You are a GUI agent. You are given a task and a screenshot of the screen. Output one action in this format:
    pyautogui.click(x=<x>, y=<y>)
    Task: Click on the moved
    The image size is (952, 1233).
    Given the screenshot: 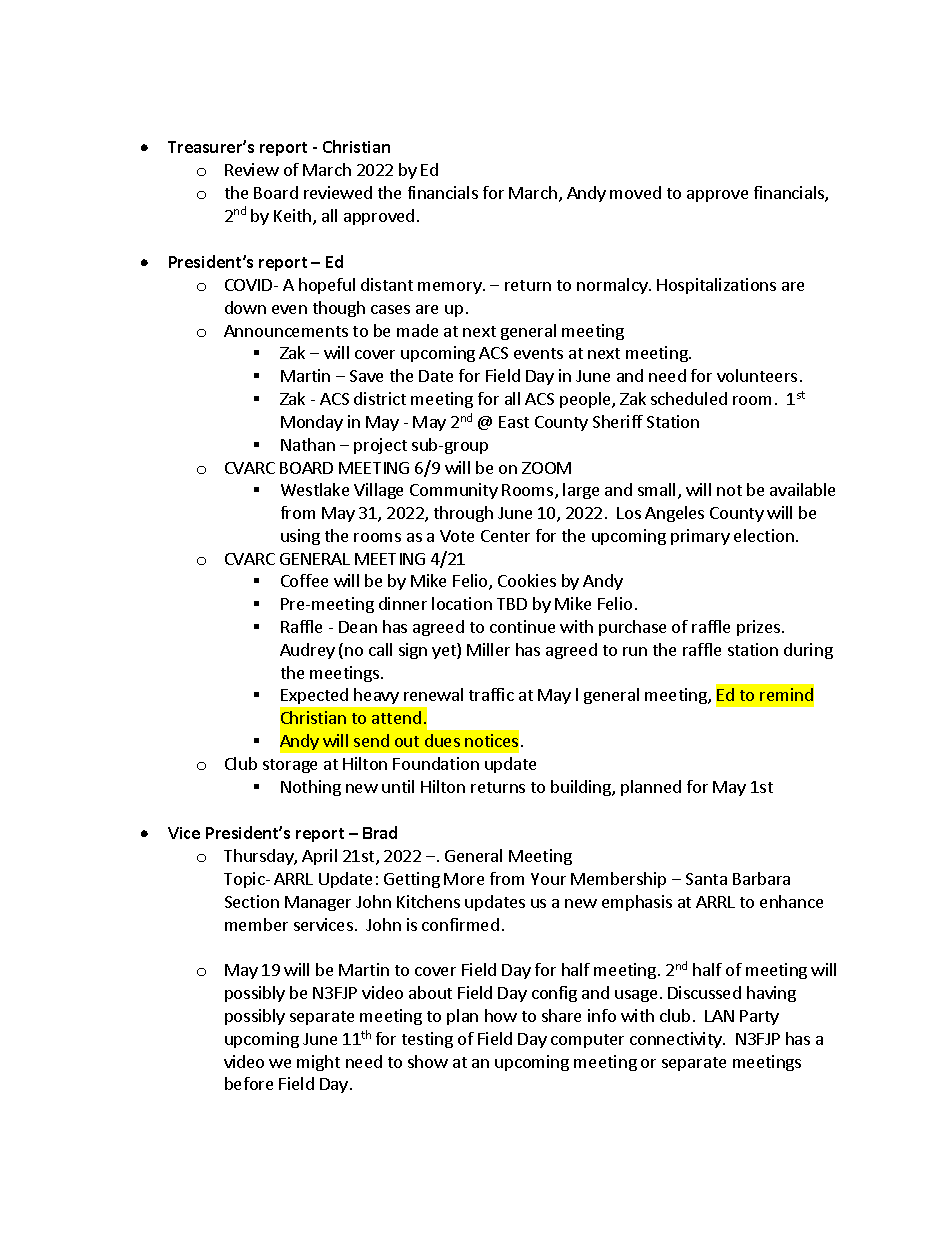 What is the action you would take?
    pyautogui.click(x=635, y=192)
